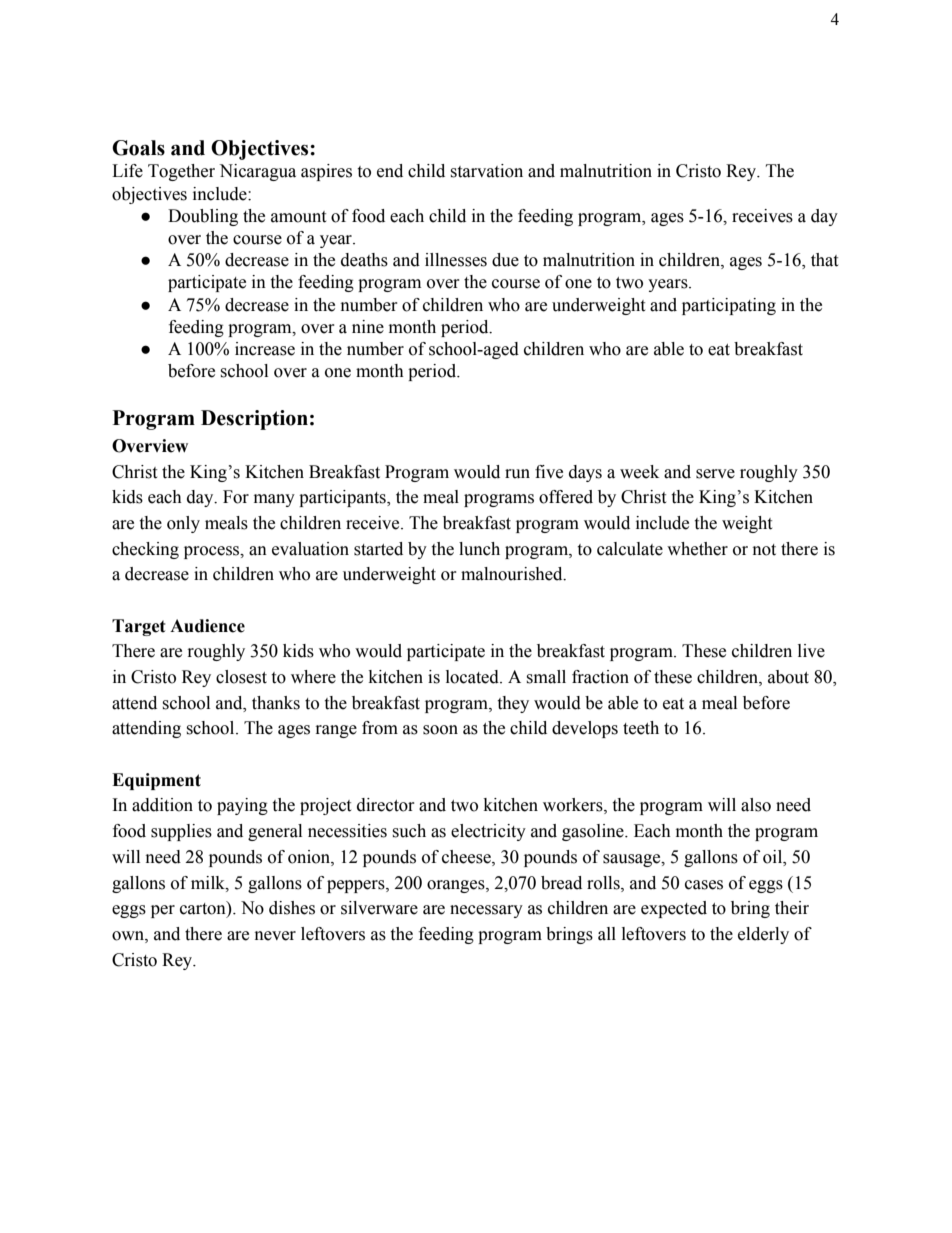 Image resolution: width=952 pixels, height=1233 pixels. Describe the element at coordinates (486, 171) in the screenshot. I see `starvation` at that location.
